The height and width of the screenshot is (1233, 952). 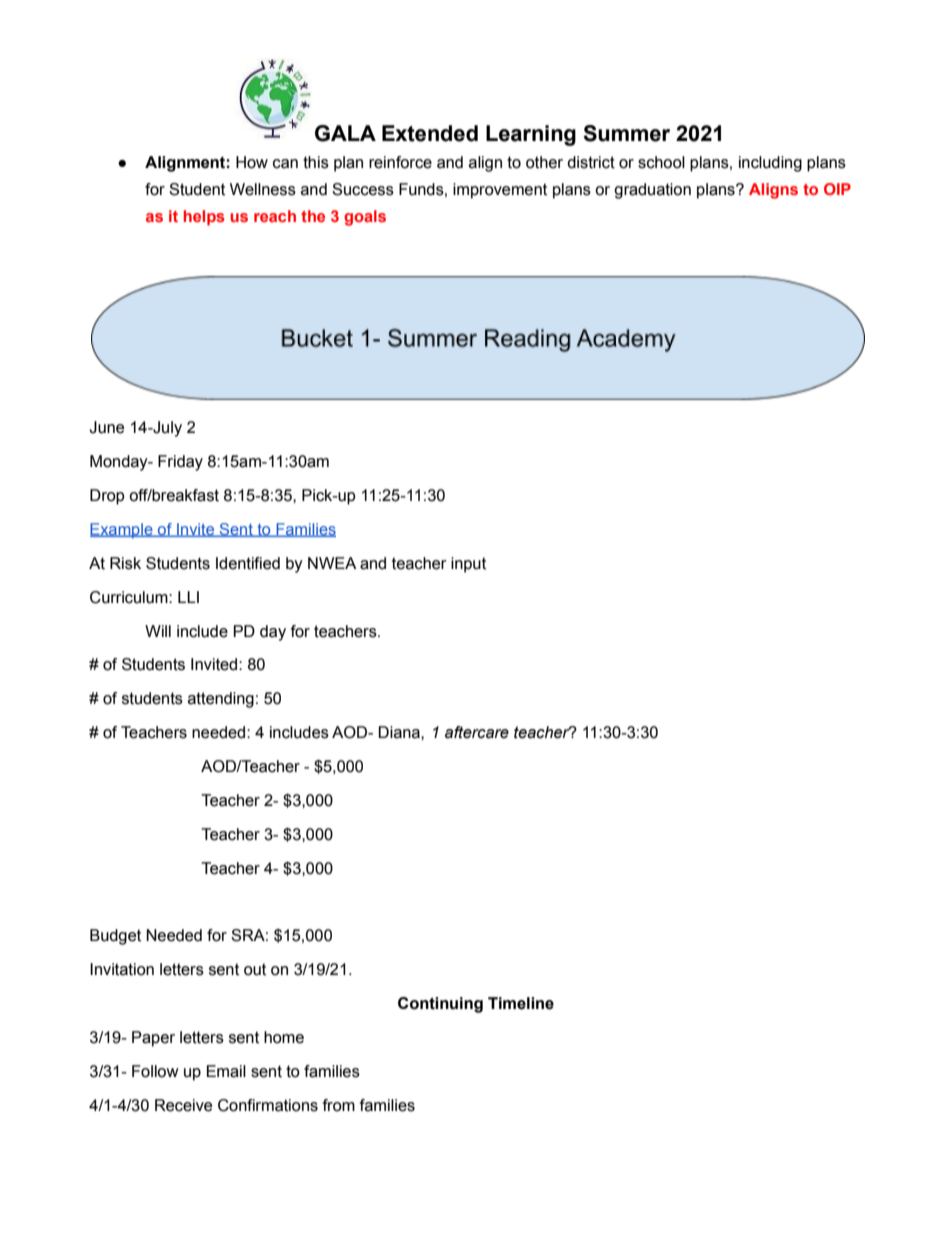 What do you see at coordinates (183, 1105) in the screenshot?
I see `Receive` at bounding box center [183, 1105].
